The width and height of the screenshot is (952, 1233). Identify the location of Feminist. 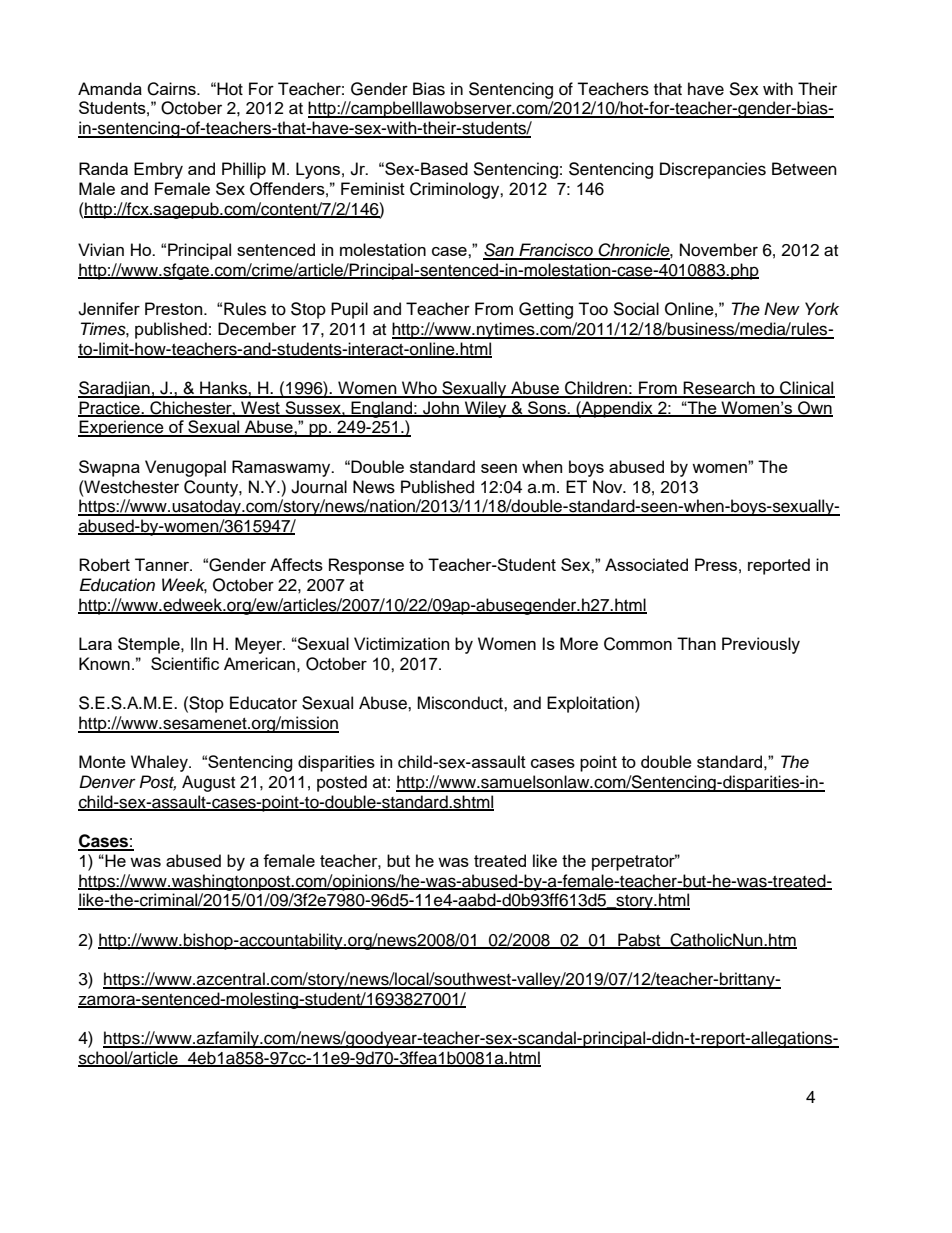
(373, 188).
